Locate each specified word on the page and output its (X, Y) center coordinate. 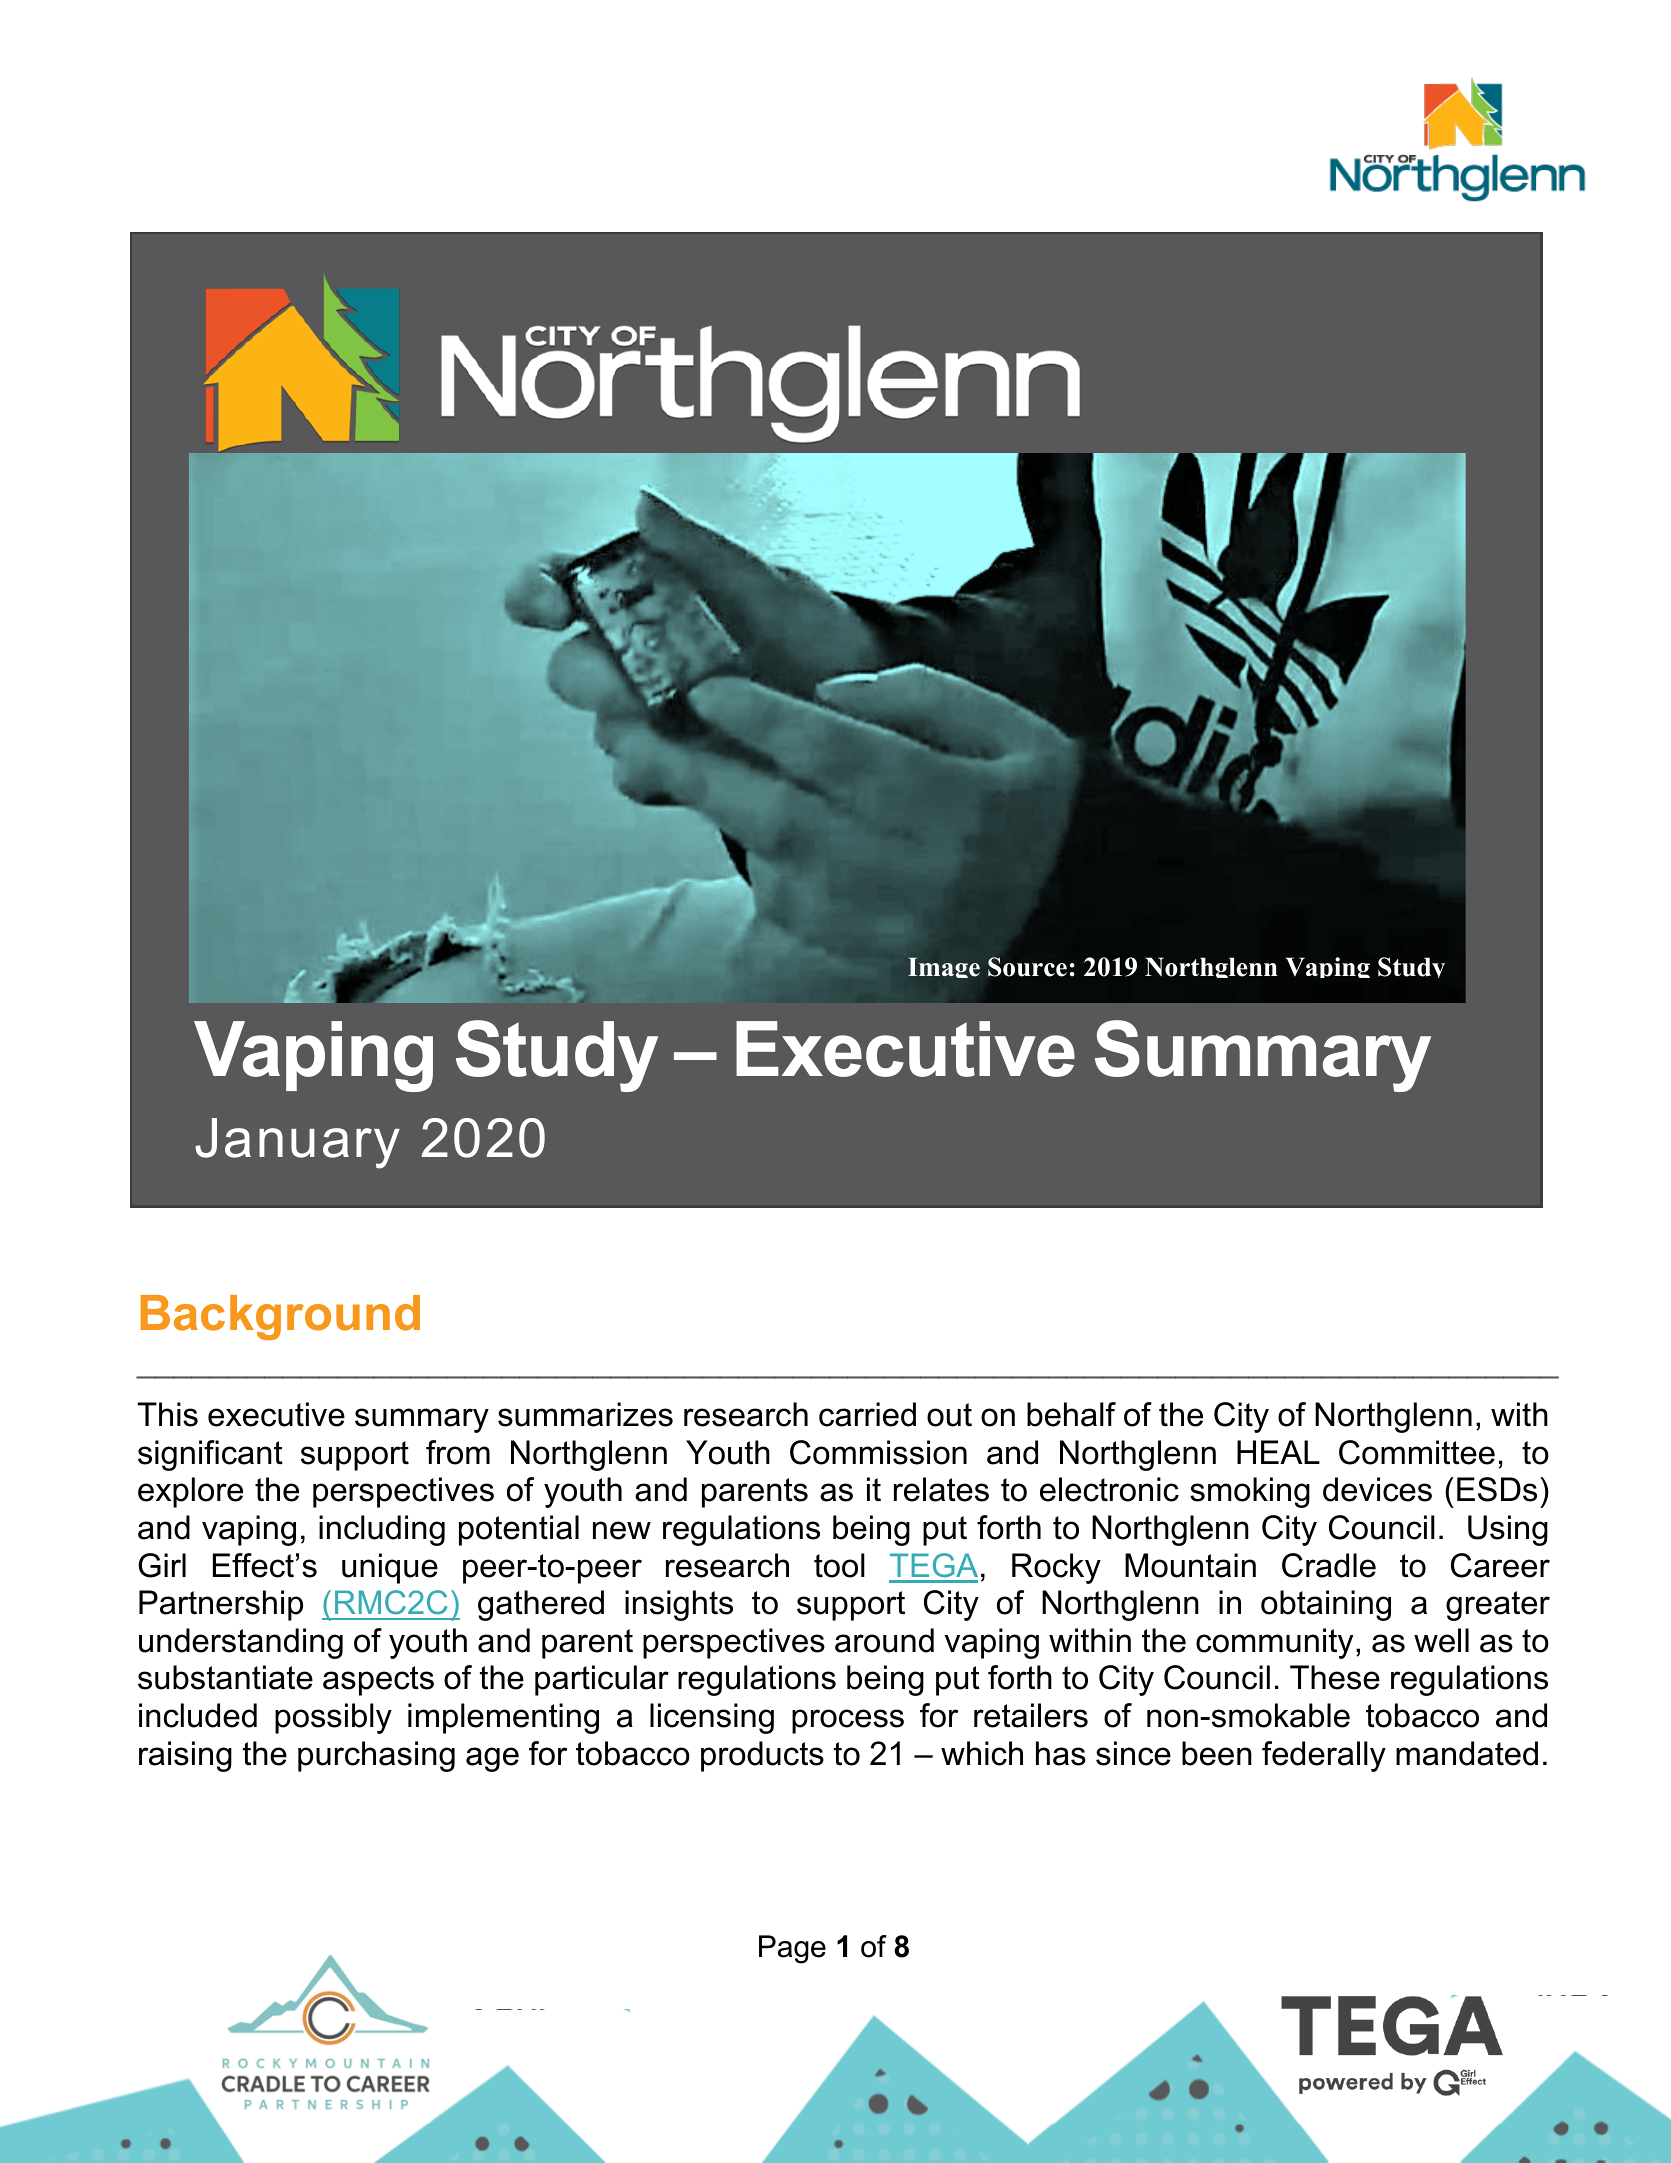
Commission (878, 1452)
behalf (1071, 1414)
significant (210, 1455)
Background (280, 1317)
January (297, 1143)
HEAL (1278, 1452)
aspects (378, 1681)
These (1335, 1677)
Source (1027, 967)
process (848, 1721)
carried (867, 1414)
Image (944, 967)
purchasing (376, 1756)
